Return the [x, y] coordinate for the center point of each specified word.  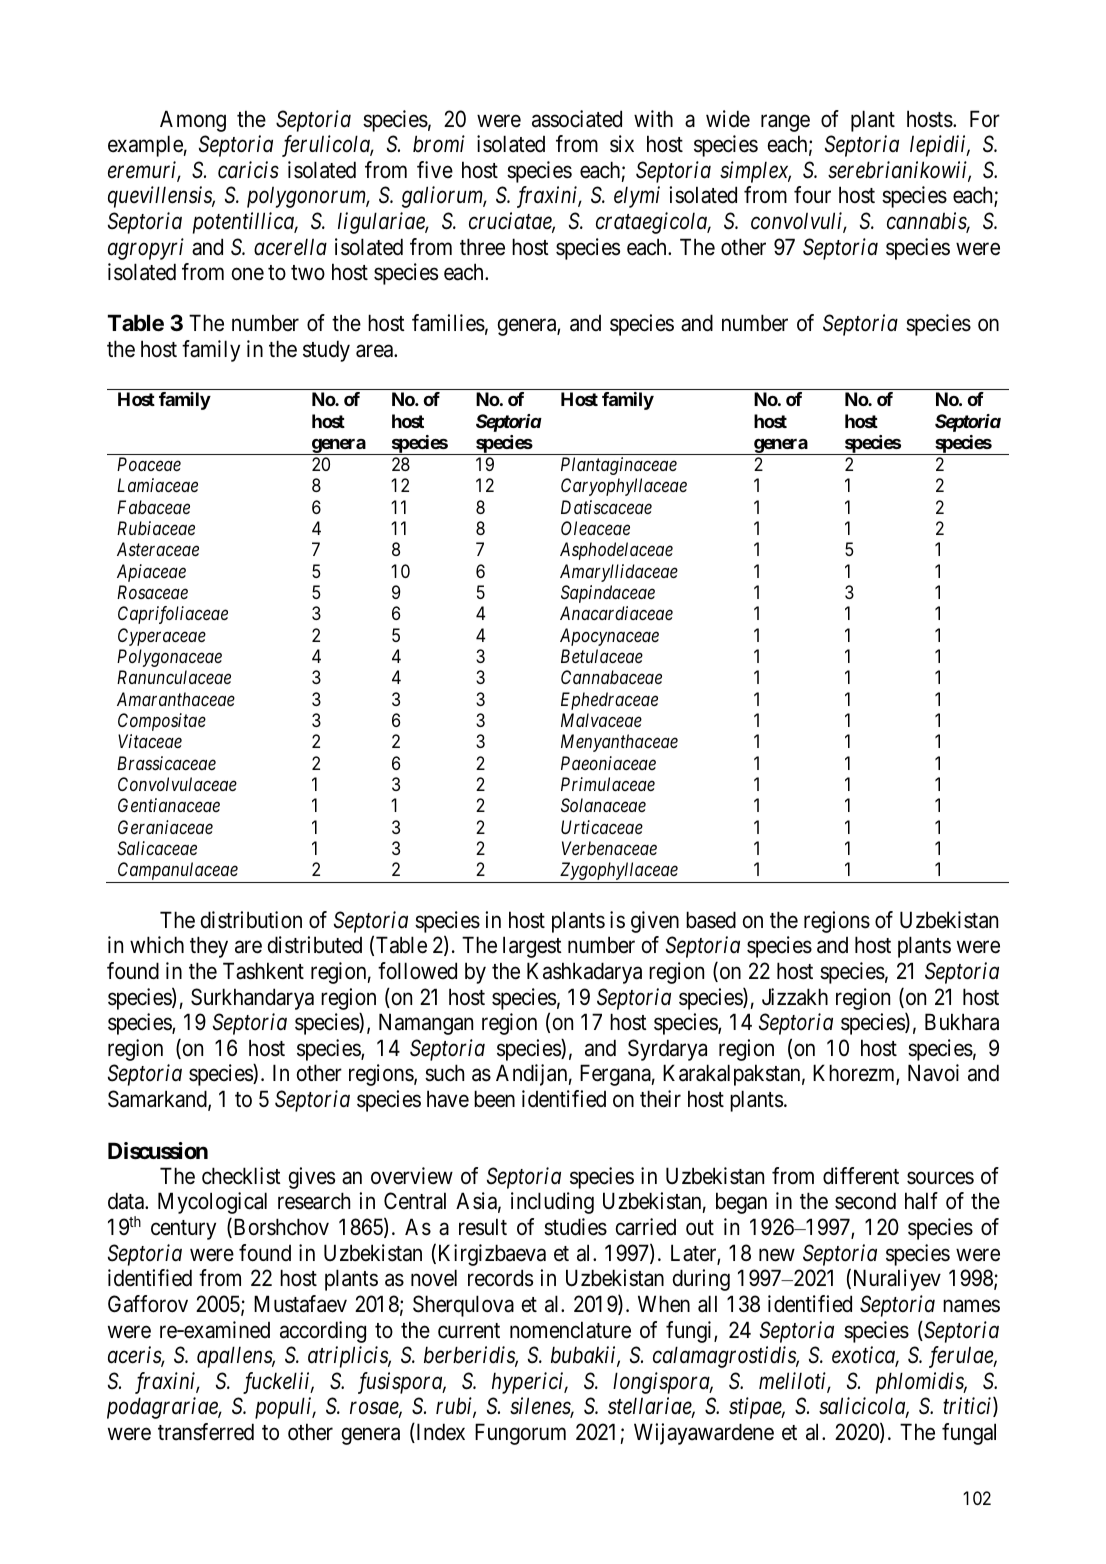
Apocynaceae [609, 637]
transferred [206, 1432]
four [812, 195]
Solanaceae [603, 805]
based [711, 920]
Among [193, 121]
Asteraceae [158, 549]
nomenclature [570, 1330]
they [209, 947]
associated [577, 119]
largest [532, 947]
